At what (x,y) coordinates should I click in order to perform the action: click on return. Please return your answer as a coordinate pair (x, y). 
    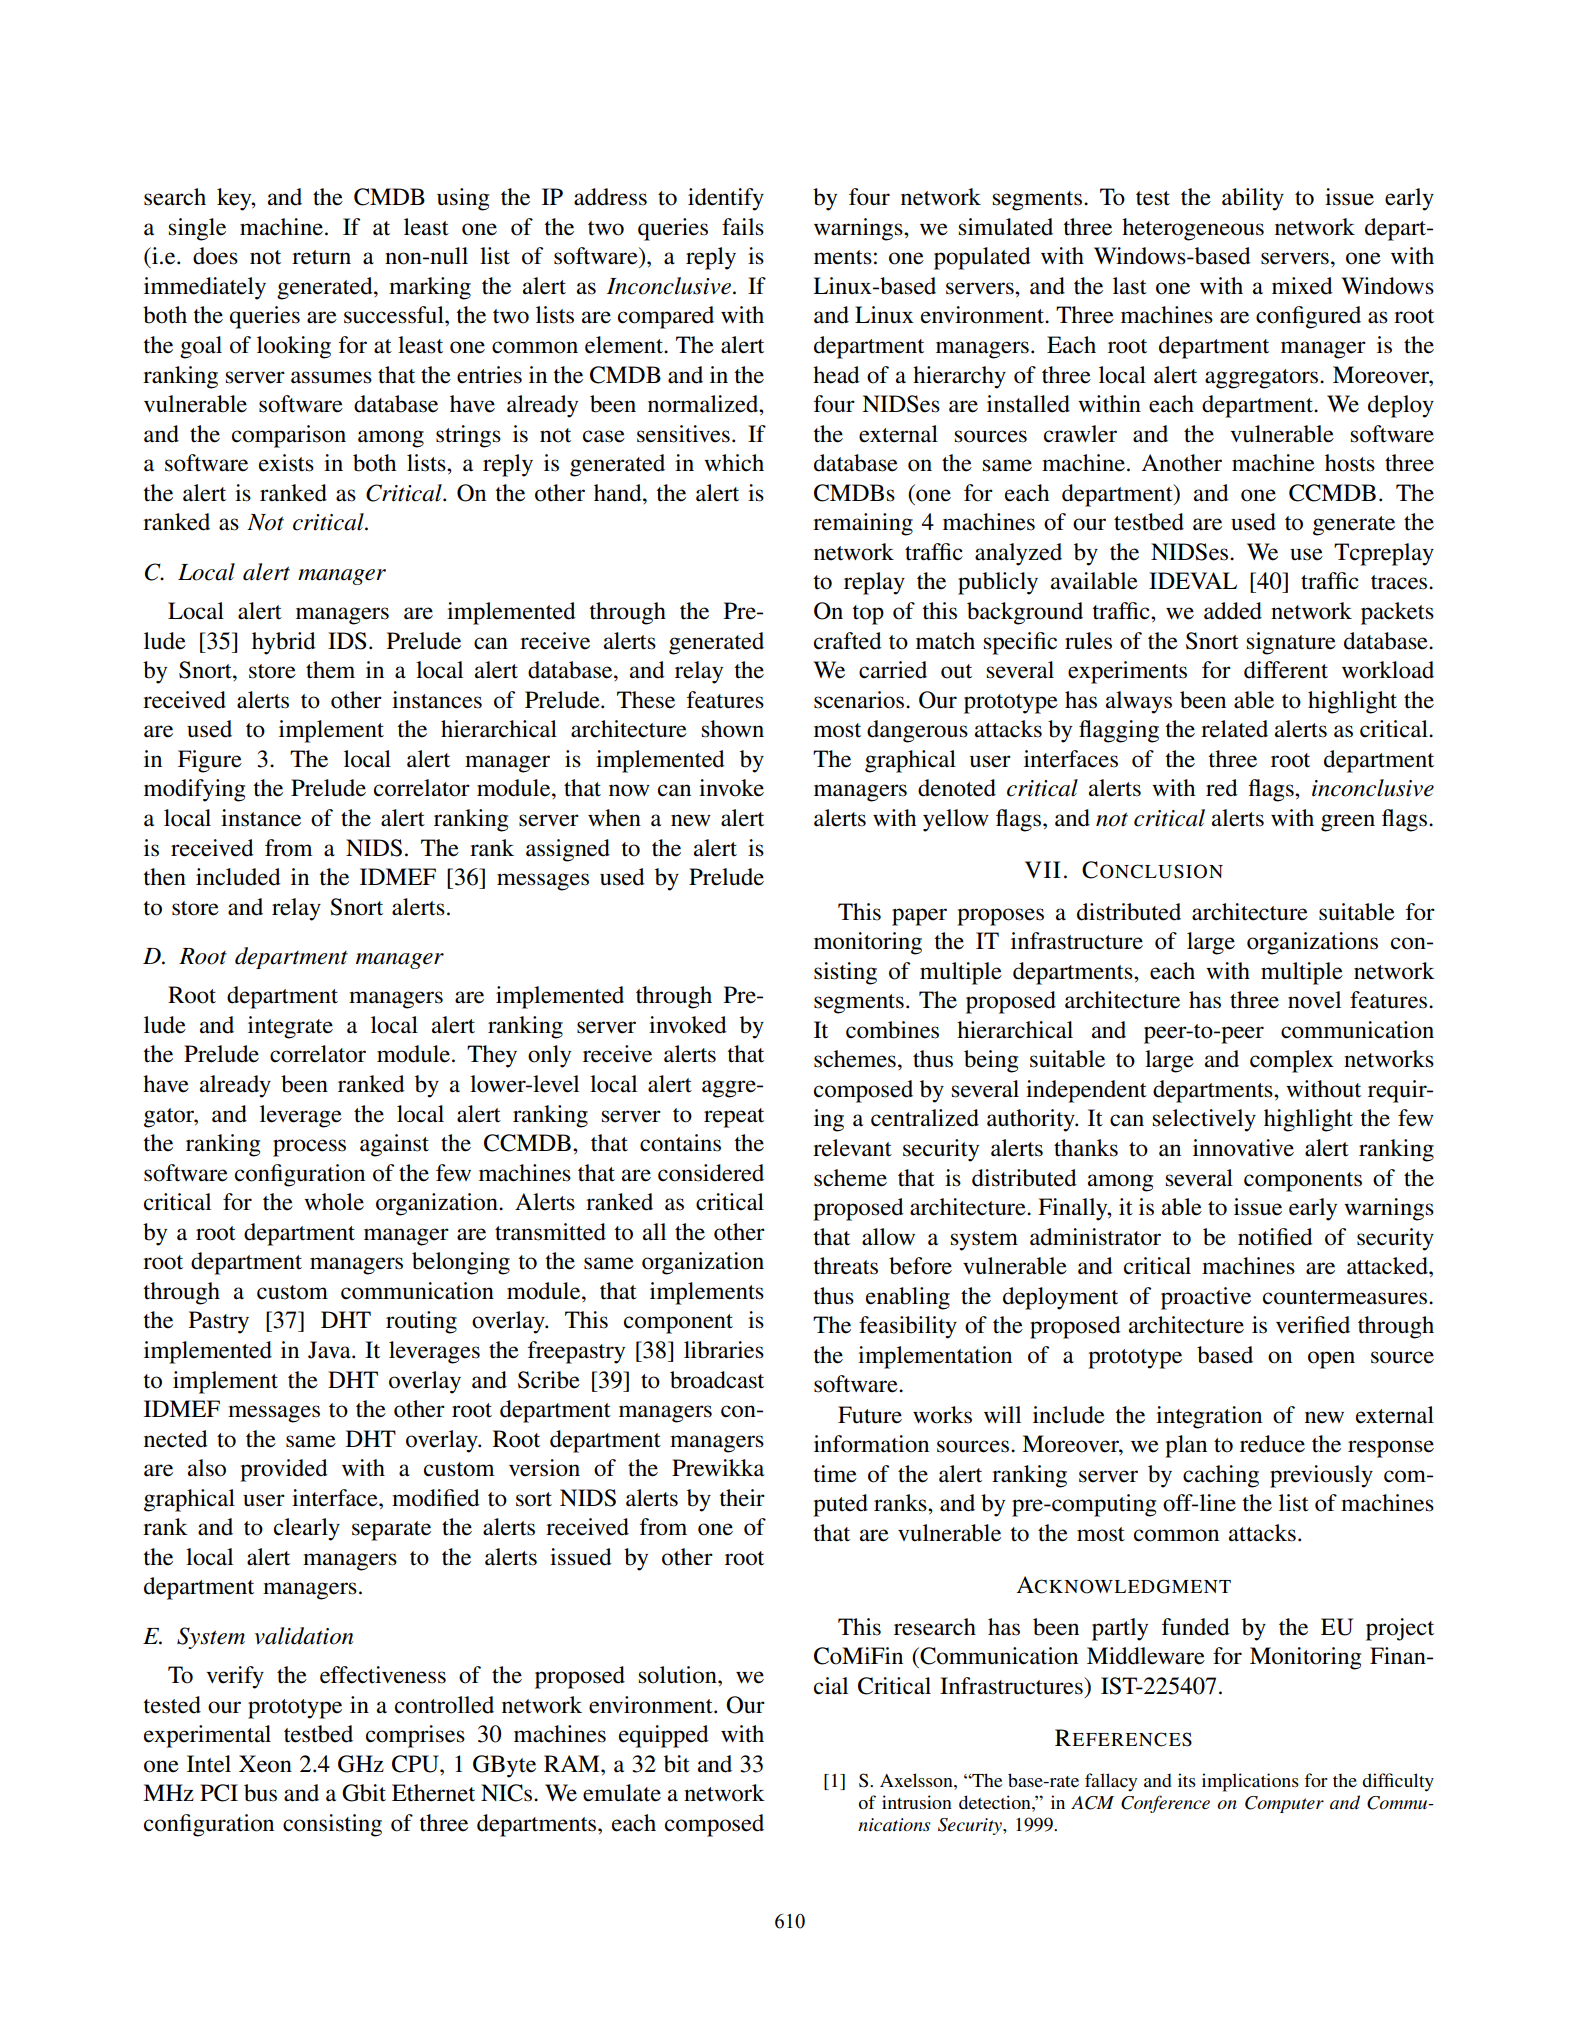
    Looking at the image, I should click on (321, 257).
